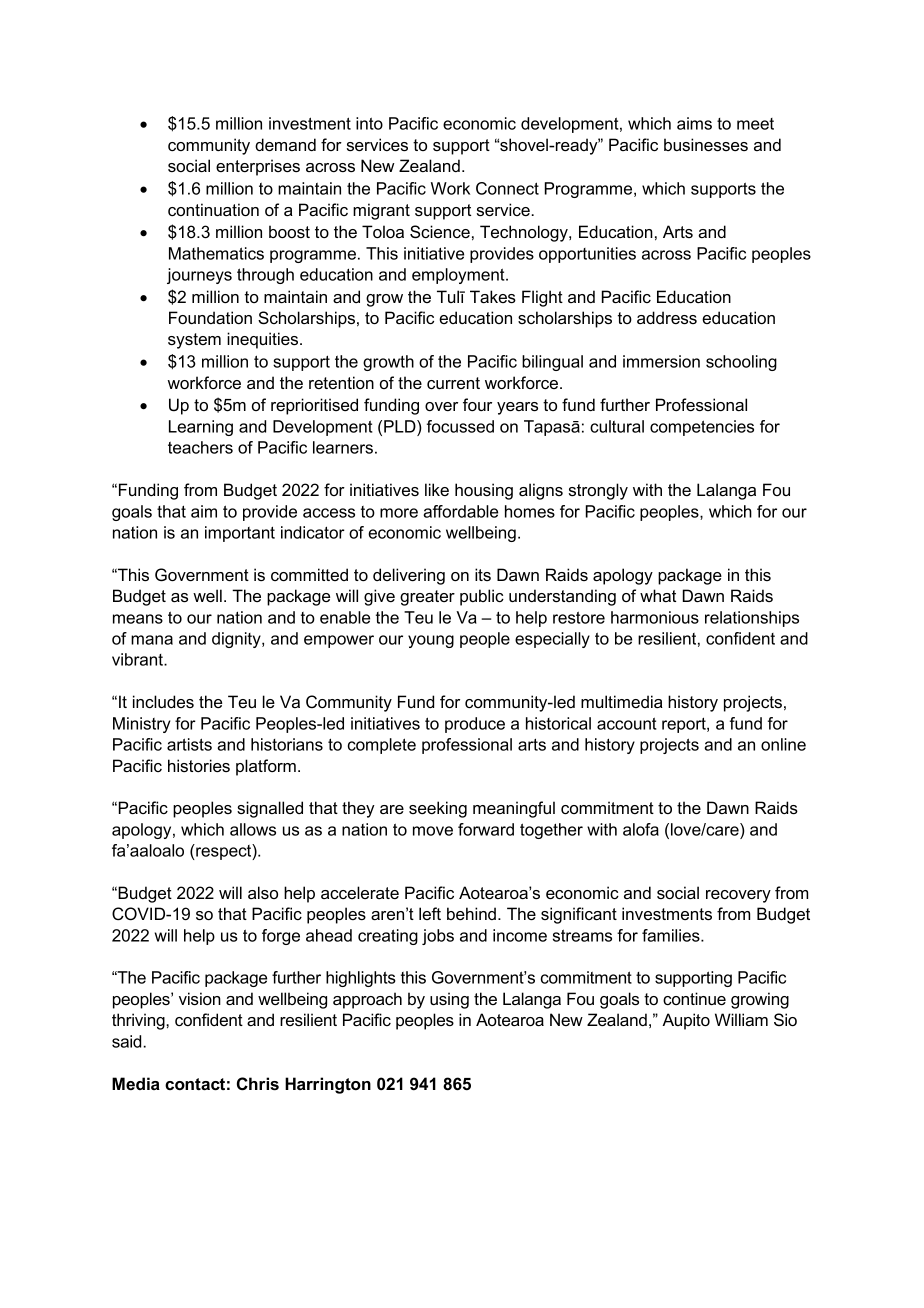 Image resolution: width=924 pixels, height=1308 pixels. What do you see at coordinates (741, 363) in the document?
I see `schooling` at bounding box center [741, 363].
